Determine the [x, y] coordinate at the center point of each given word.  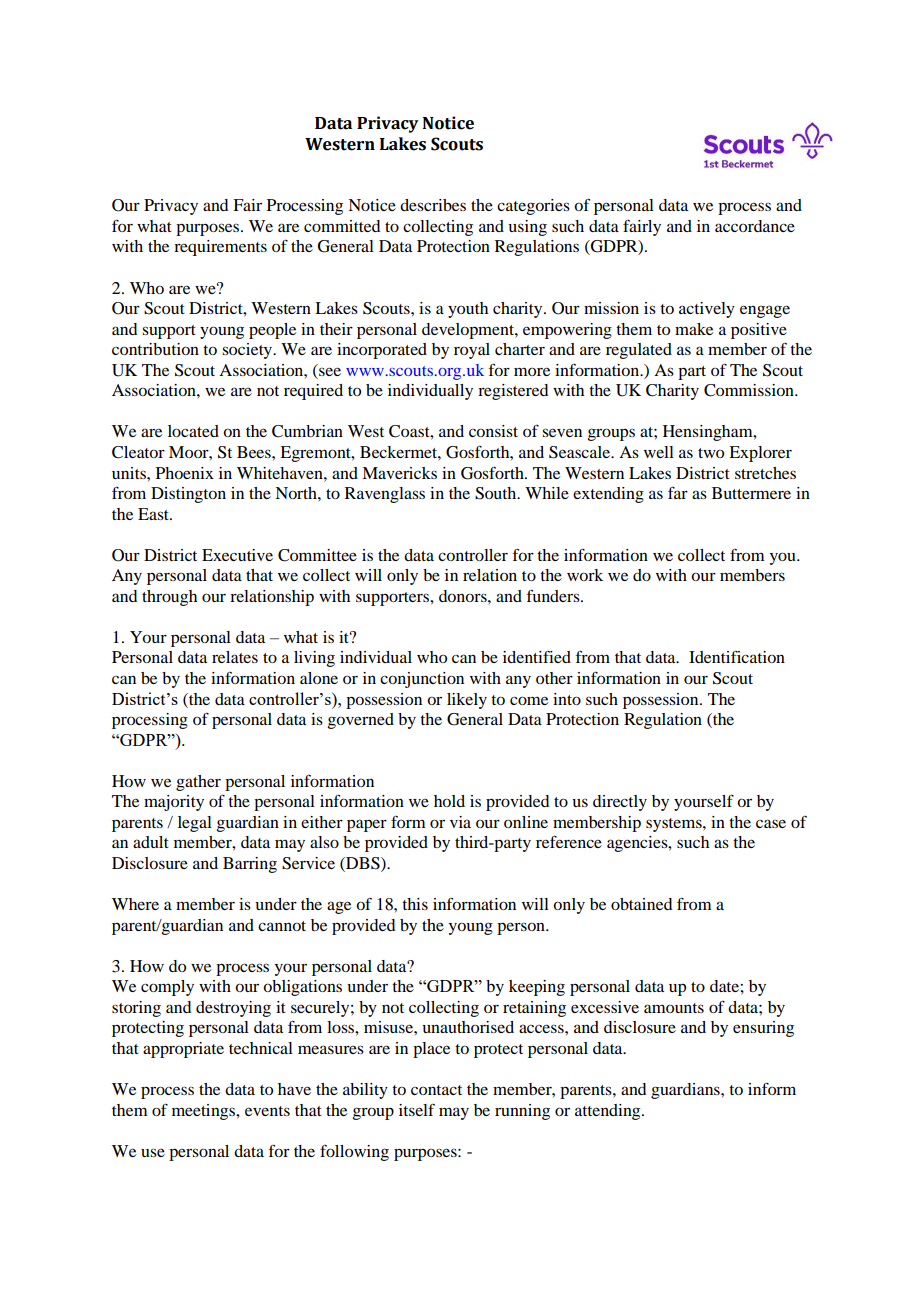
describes [433, 205]
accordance [755, 226]
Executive [237, 555]
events [267, 1111]
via [460, 822]
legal [195, 824]
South [497, 493]
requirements [220, 248]
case [771, 823]
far [678, 492]
